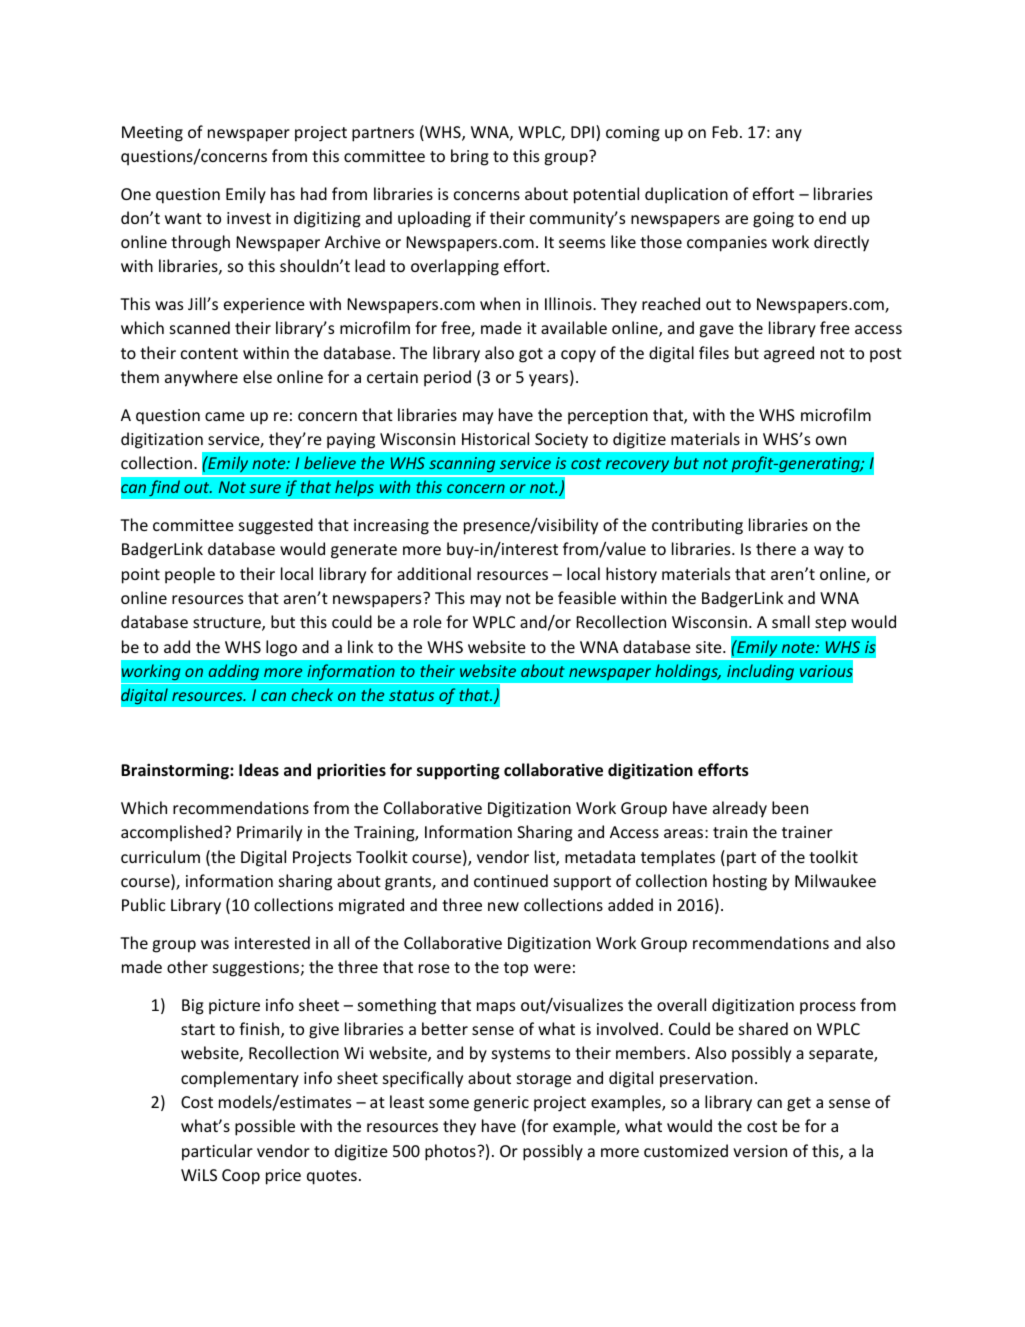 The height and width of the screenshot is (1327, 1025). What do you see at coordinates (283, 193) in the screenshot?
I see `has` at bounding box center [283, 193].
